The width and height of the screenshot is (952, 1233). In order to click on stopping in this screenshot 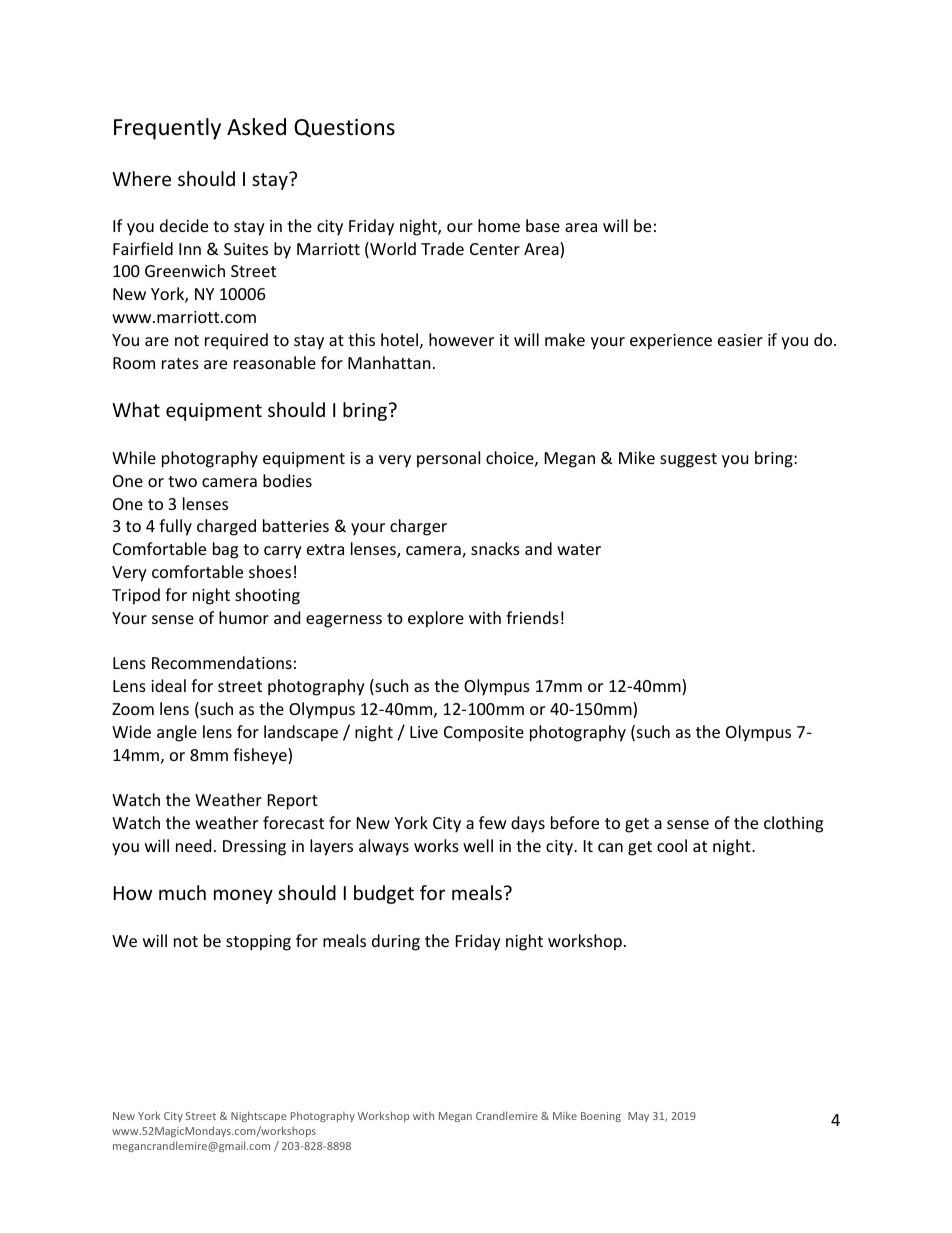, I will do `click(258, 943)`.
